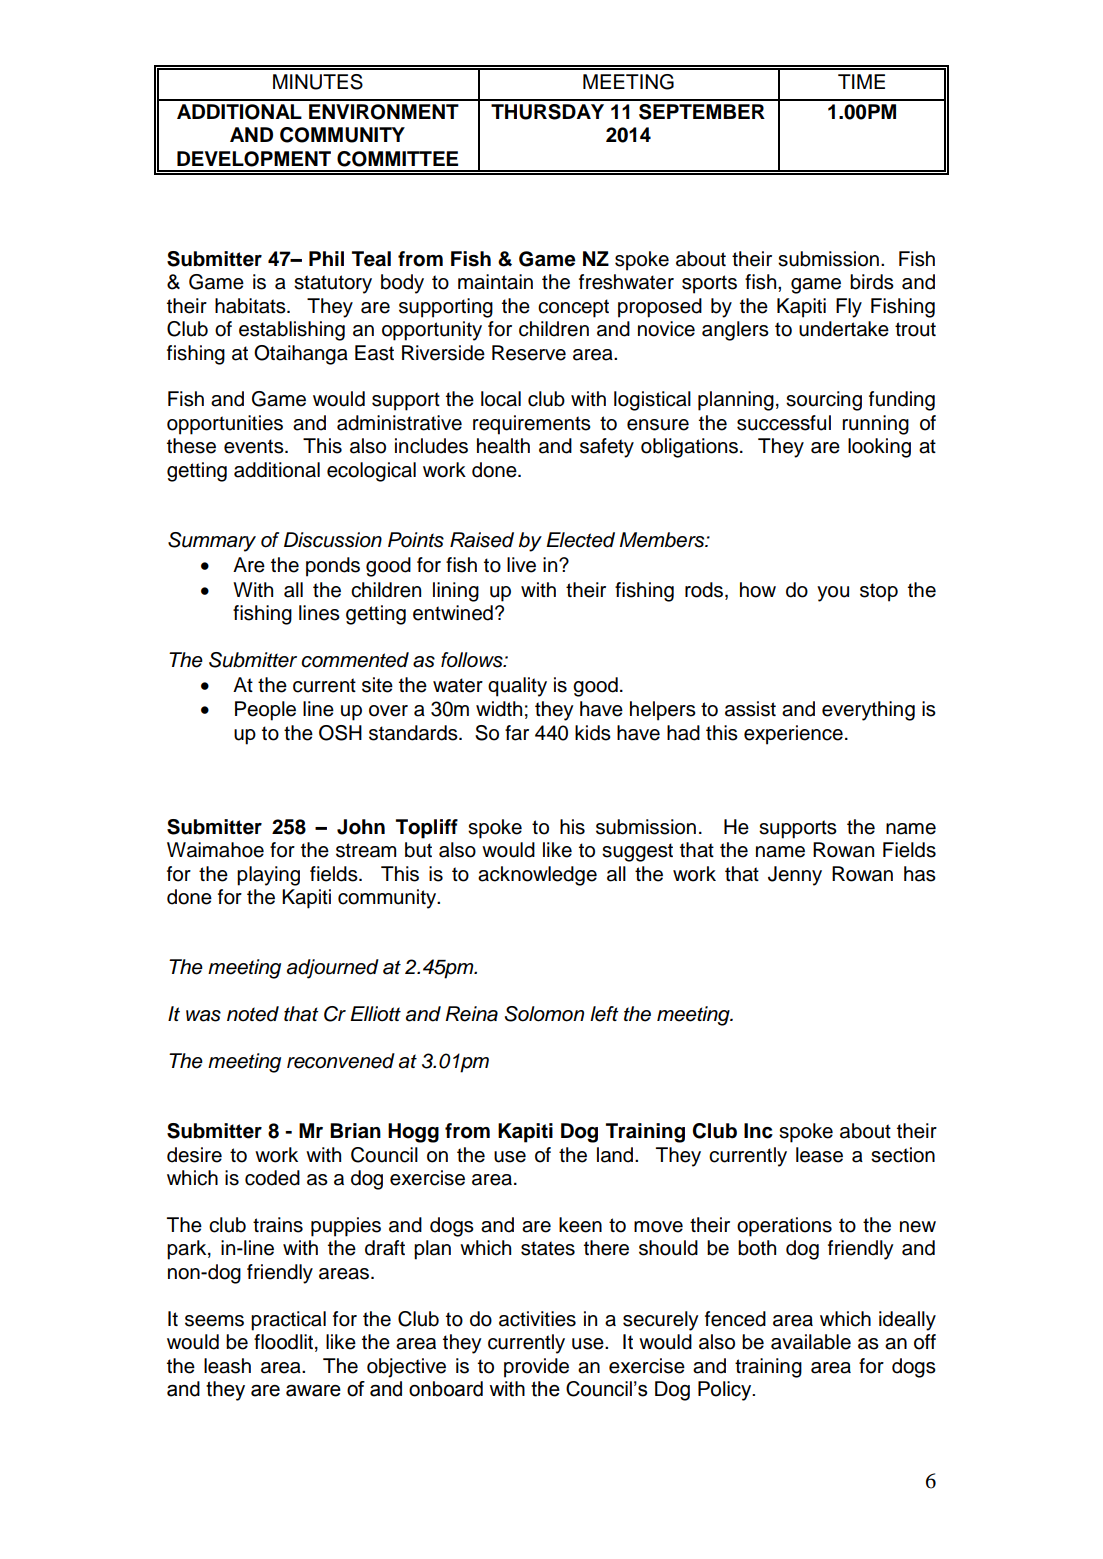  Describe the element at coordinates (861, 81) in the screenshot. I see `TIME` at that location.
